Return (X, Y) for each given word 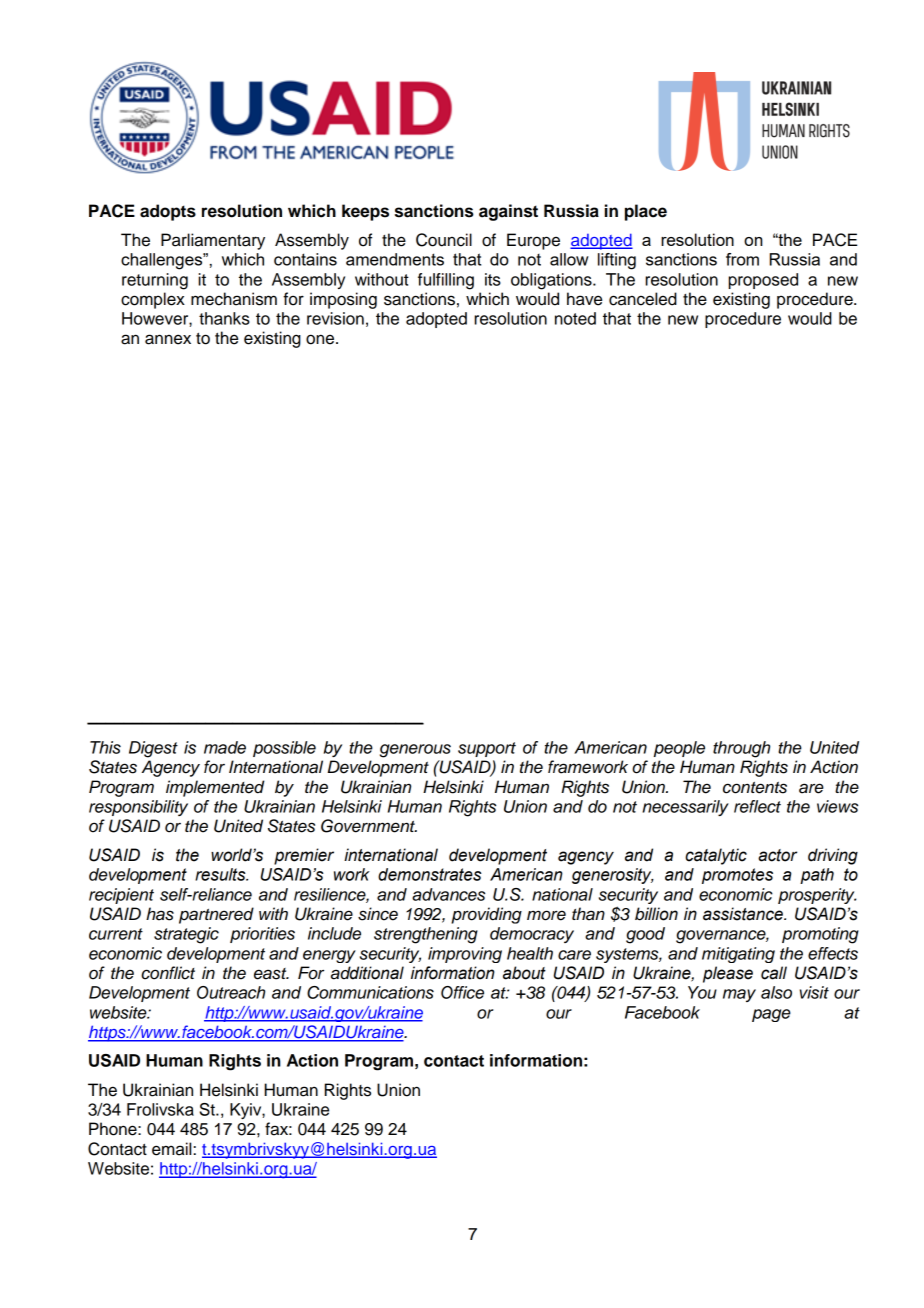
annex (168, 339)
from (742, 259)
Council (444, 240)
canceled (643, 299)
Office (462, 992)
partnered (216, 915)
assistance (744, 914)
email (171, 1149)
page (771, 1015)
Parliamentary (213, 241)
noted (575, 318)
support (487, 749)
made (225, 747)
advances (448, 894)
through (741, 749)
